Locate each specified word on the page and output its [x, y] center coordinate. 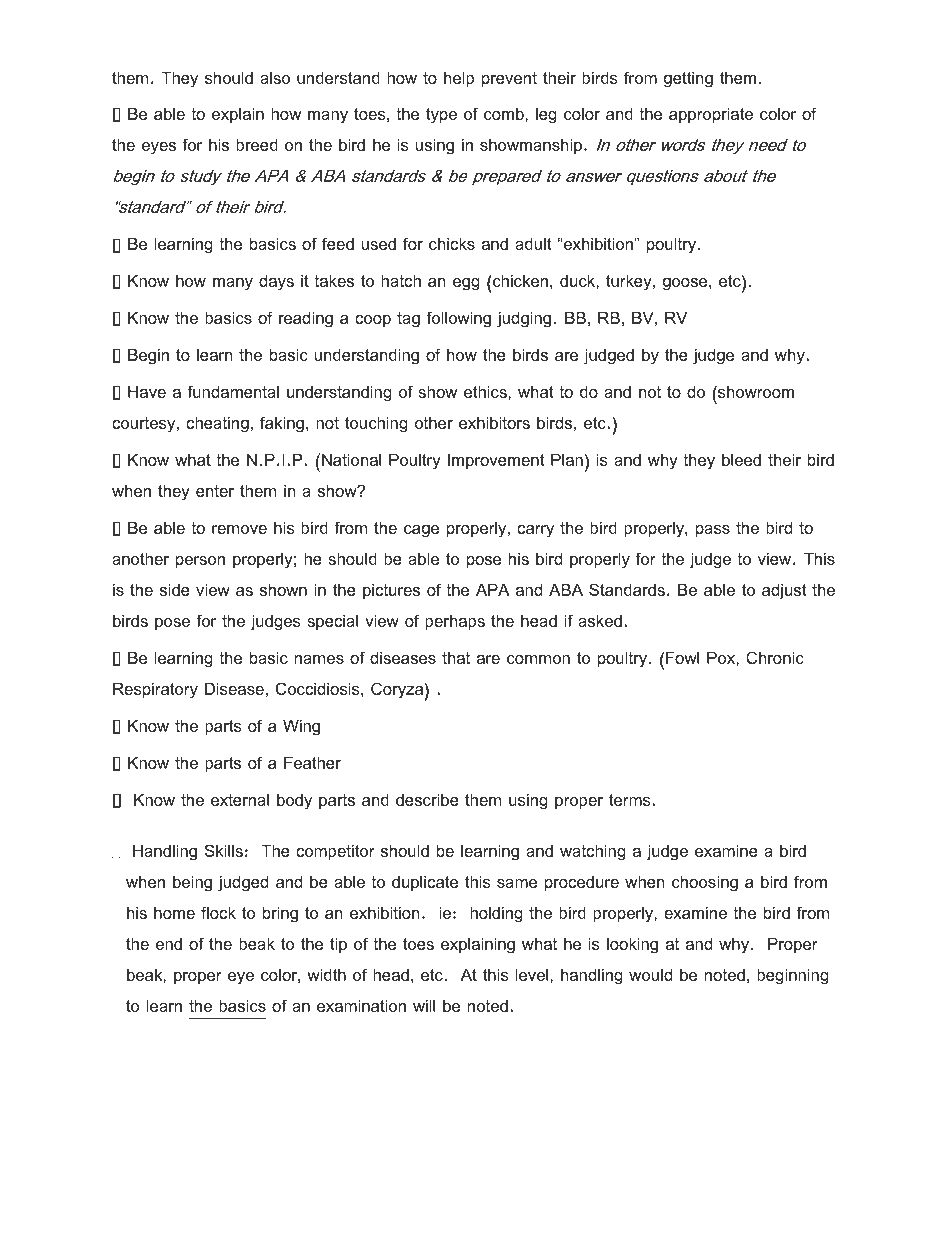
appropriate [711, 115]
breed [257, 144]
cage [421, 531]
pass [713, 531]
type [441, 116]
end [169, 943]
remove [239, 529]
